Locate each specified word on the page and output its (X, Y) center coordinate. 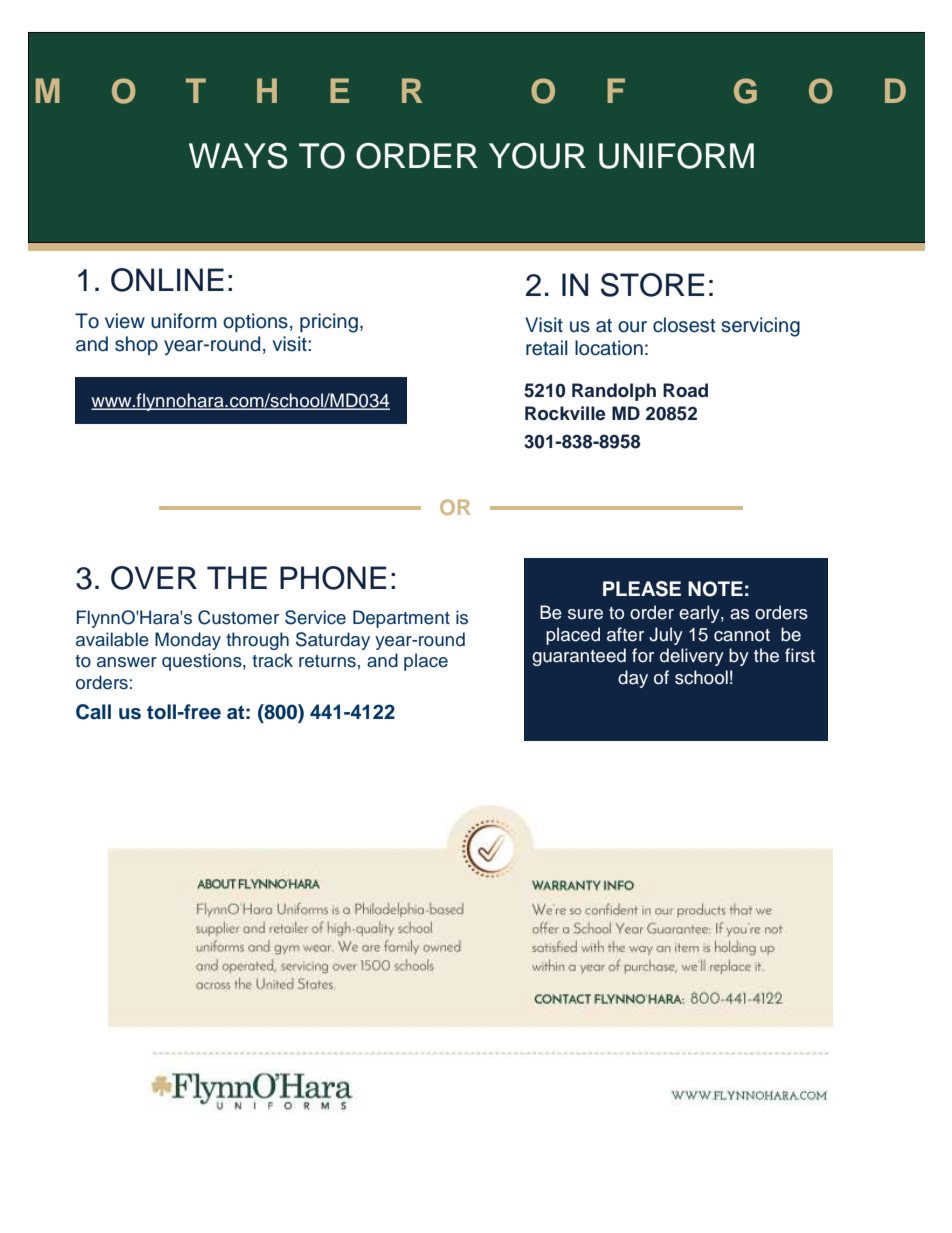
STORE (653, 285)
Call (93, 712)
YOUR (537, 156)
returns (327, 661)
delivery (692, 657)
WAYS (238, 156)
